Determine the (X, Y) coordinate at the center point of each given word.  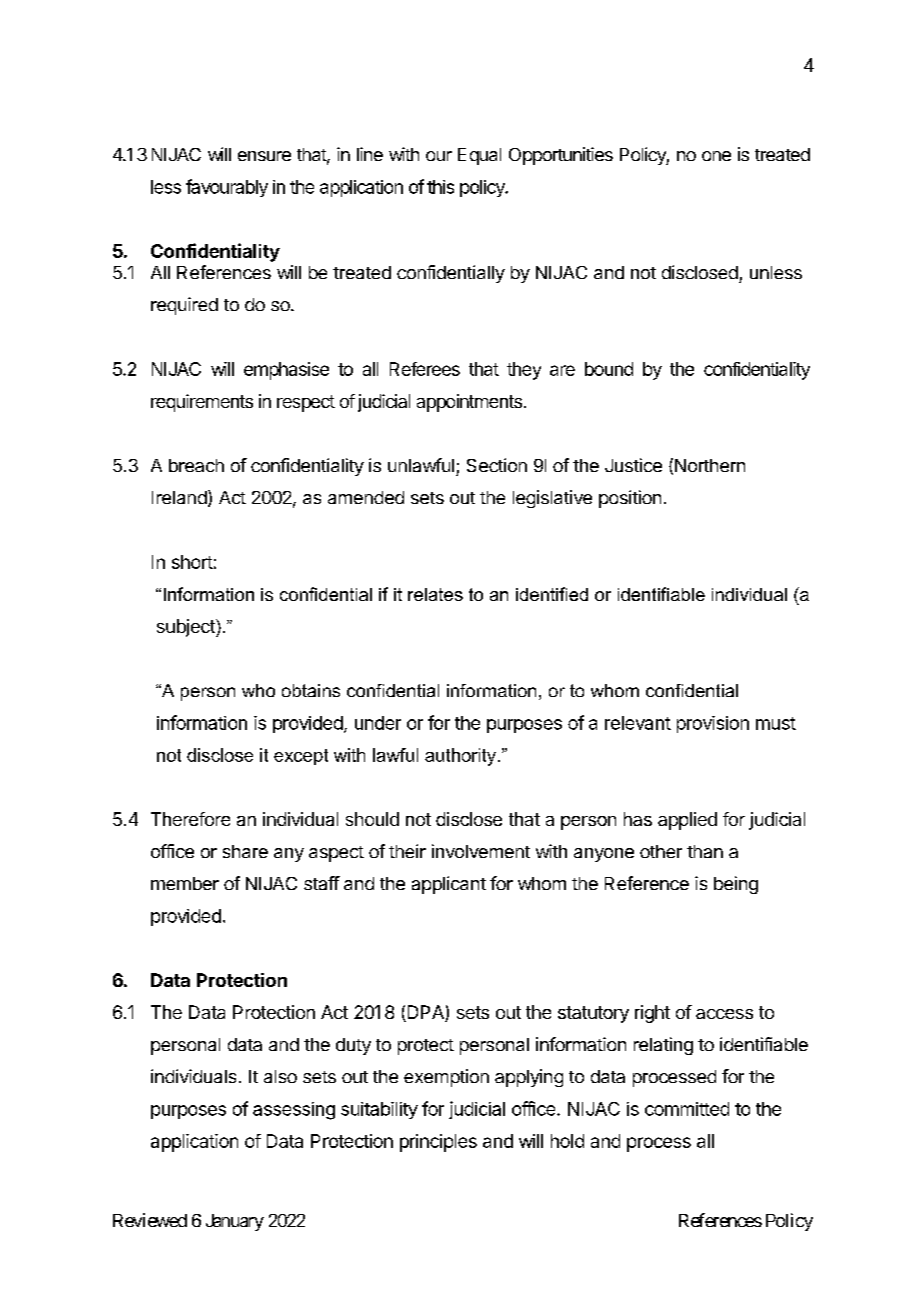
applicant (449, 885)
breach (196, 465)
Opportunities (561, 156)
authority (460, 757)
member (185, 883)
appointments (469, 403)
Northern (710, 465)
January (235, 1222)
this (440, 187)
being (736, 885)
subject (187, 628)
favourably (227, 188)
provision (713, 724)
